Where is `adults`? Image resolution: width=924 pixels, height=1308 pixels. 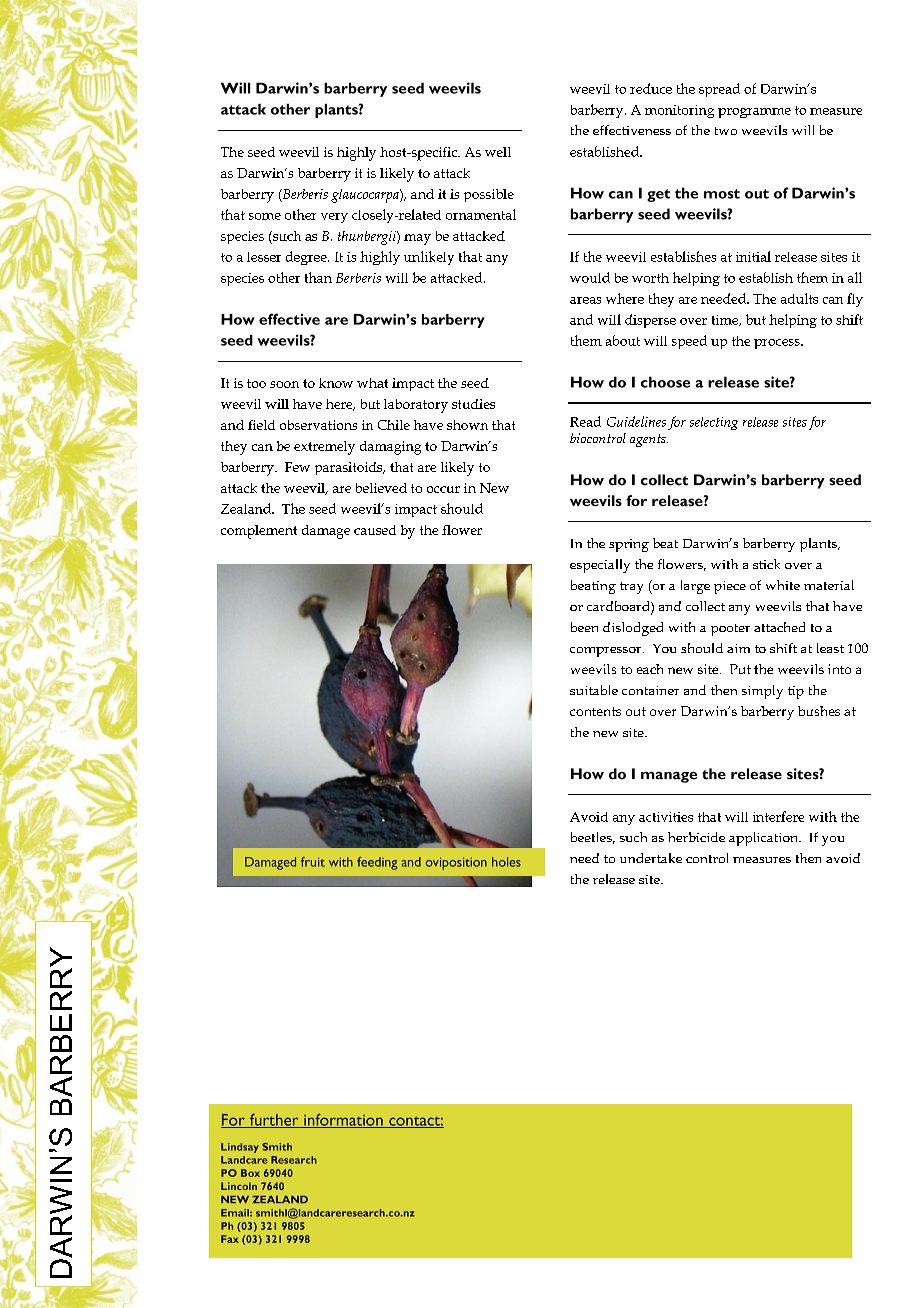
adults is located at coordinates (799, 298).
